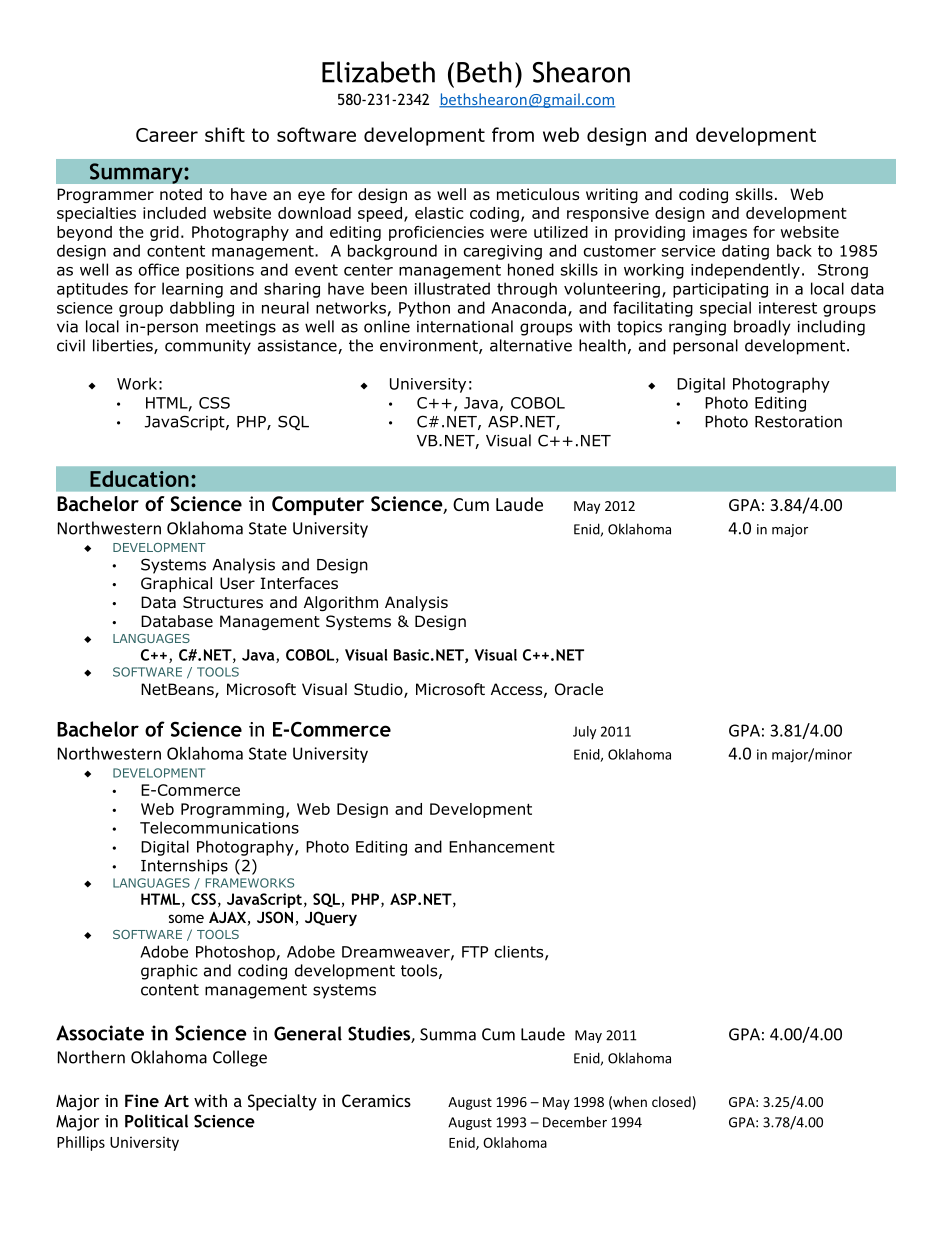 This screenshot has width=952, height=1233. Describe the element at coordinates (156, 1121) in the screenshot. I see `Political` at that location.
